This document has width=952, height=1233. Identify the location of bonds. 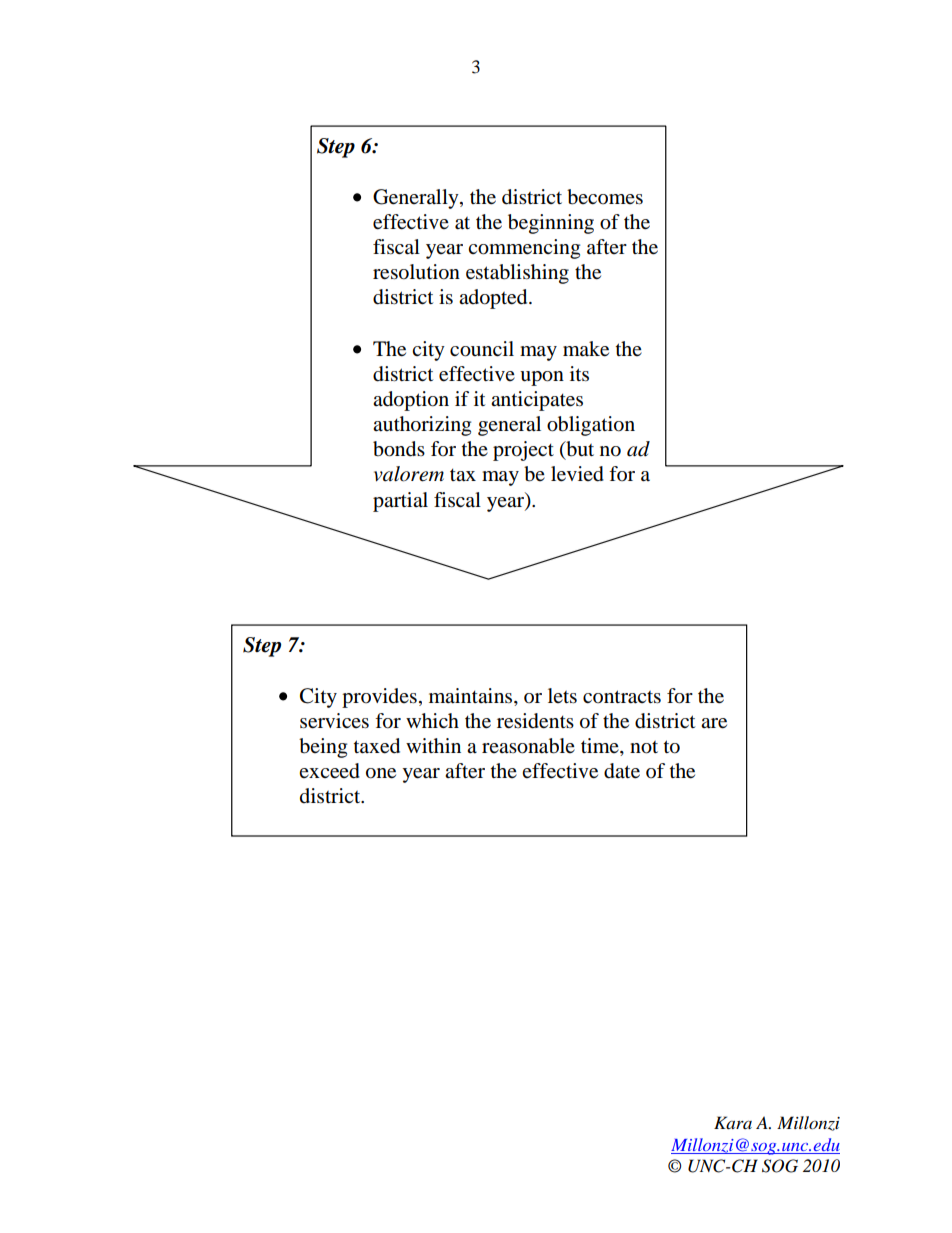
(399, 449).
